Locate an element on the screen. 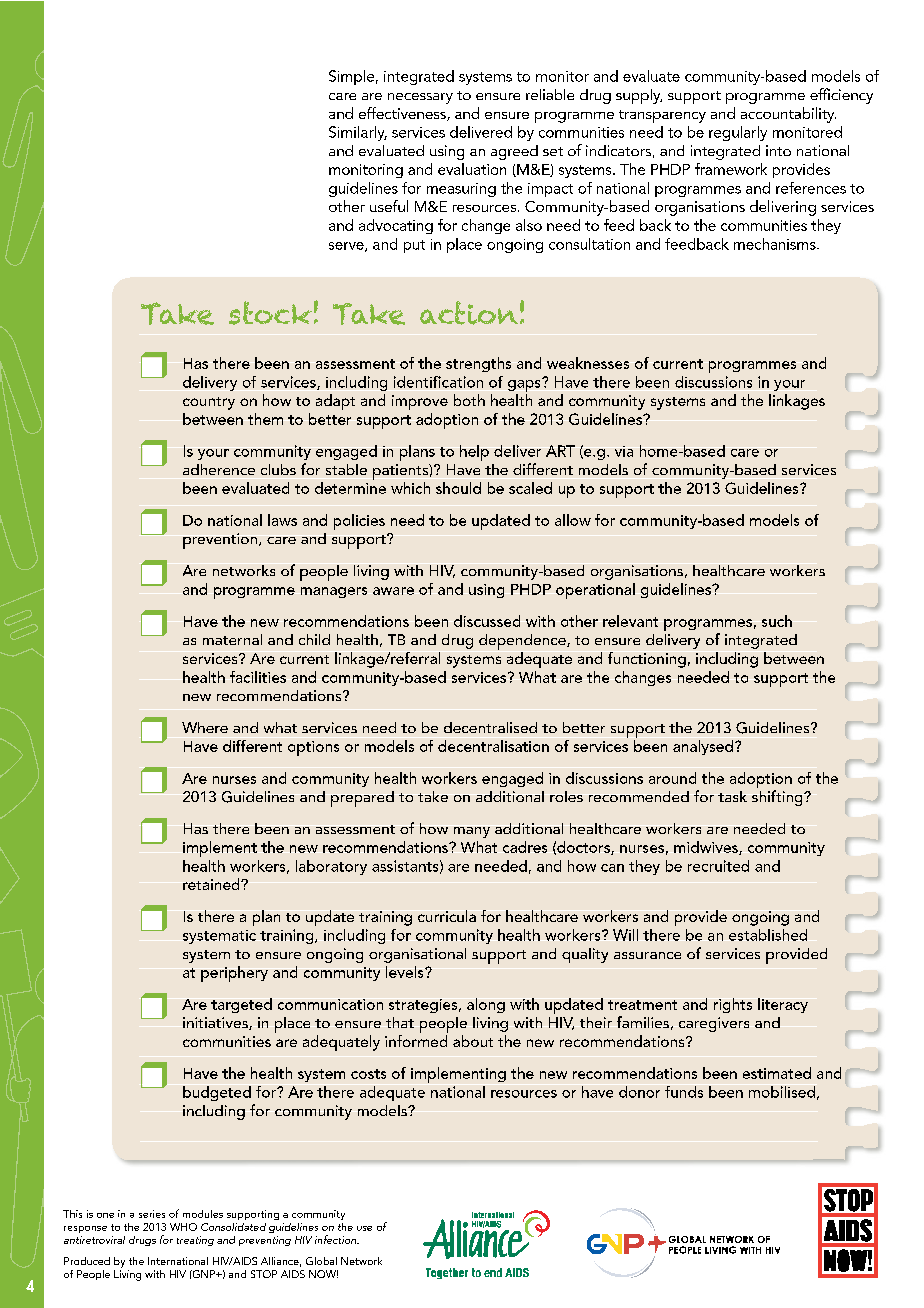  nurses is located at coordinates (234, 780).
